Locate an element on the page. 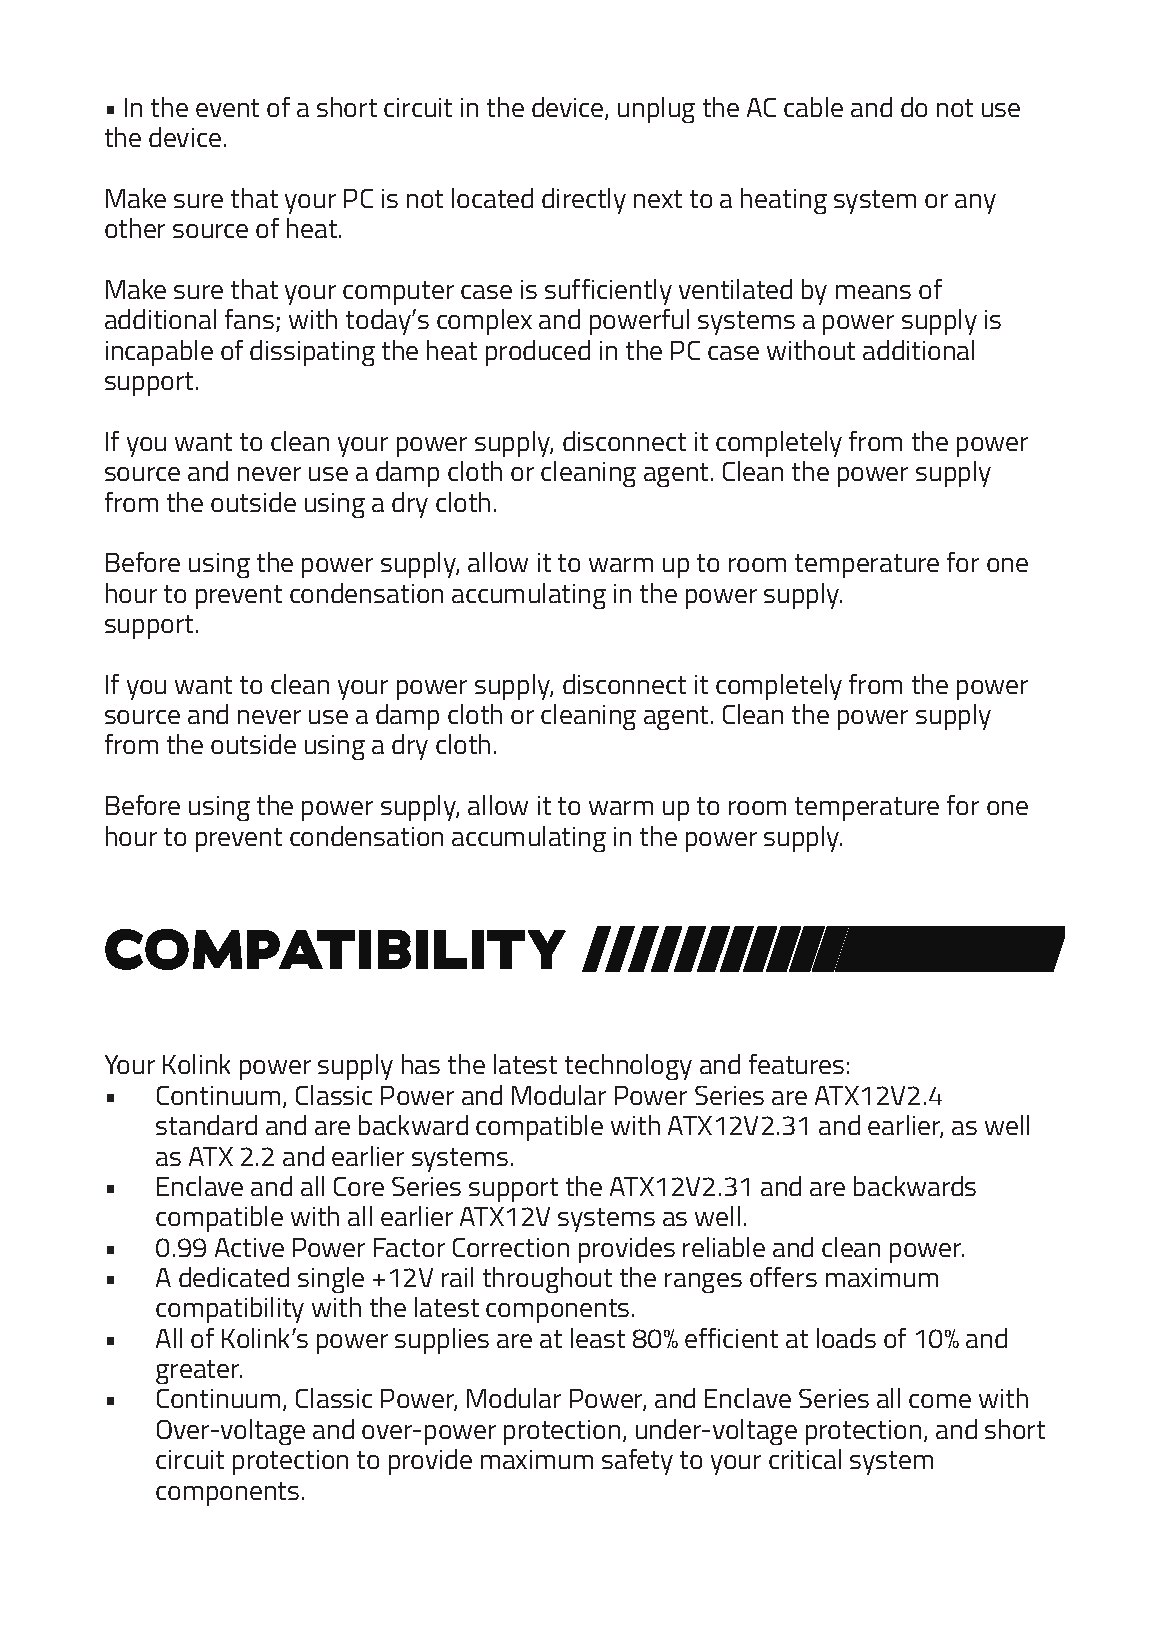 This document has width=1162, height=1643. directly is located at coordinates (584, 201).
